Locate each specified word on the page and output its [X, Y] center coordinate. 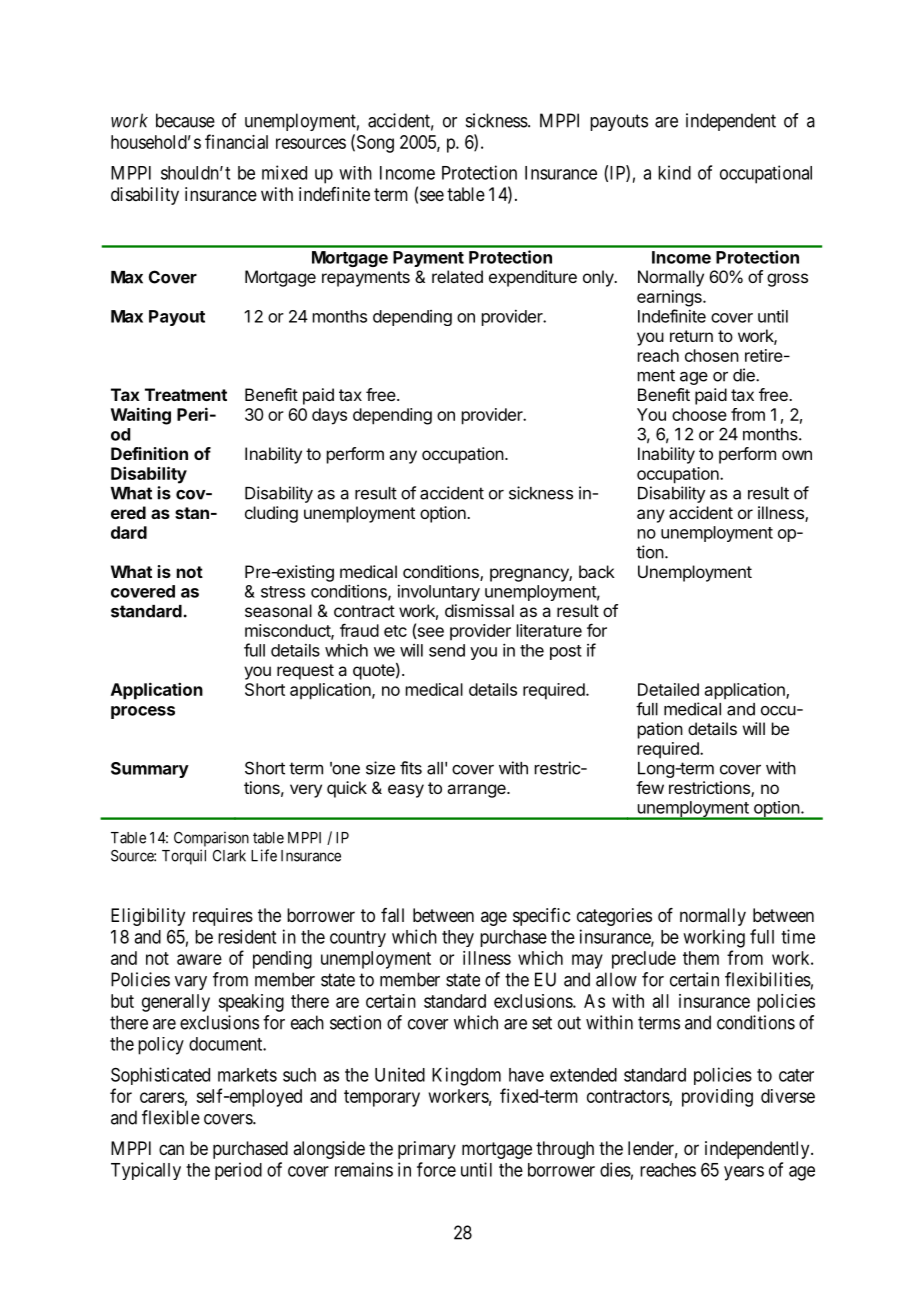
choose [699, 414]
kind [674, 172]
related [457, 276]
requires [223, 917]
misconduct [288, 631]
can [171, 1149]
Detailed [668, 689]
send [447, 650]
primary [427, 1150]
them [701, 958]
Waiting [141, 416]
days [329, 416]
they [458, 938]
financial [236, 141]
